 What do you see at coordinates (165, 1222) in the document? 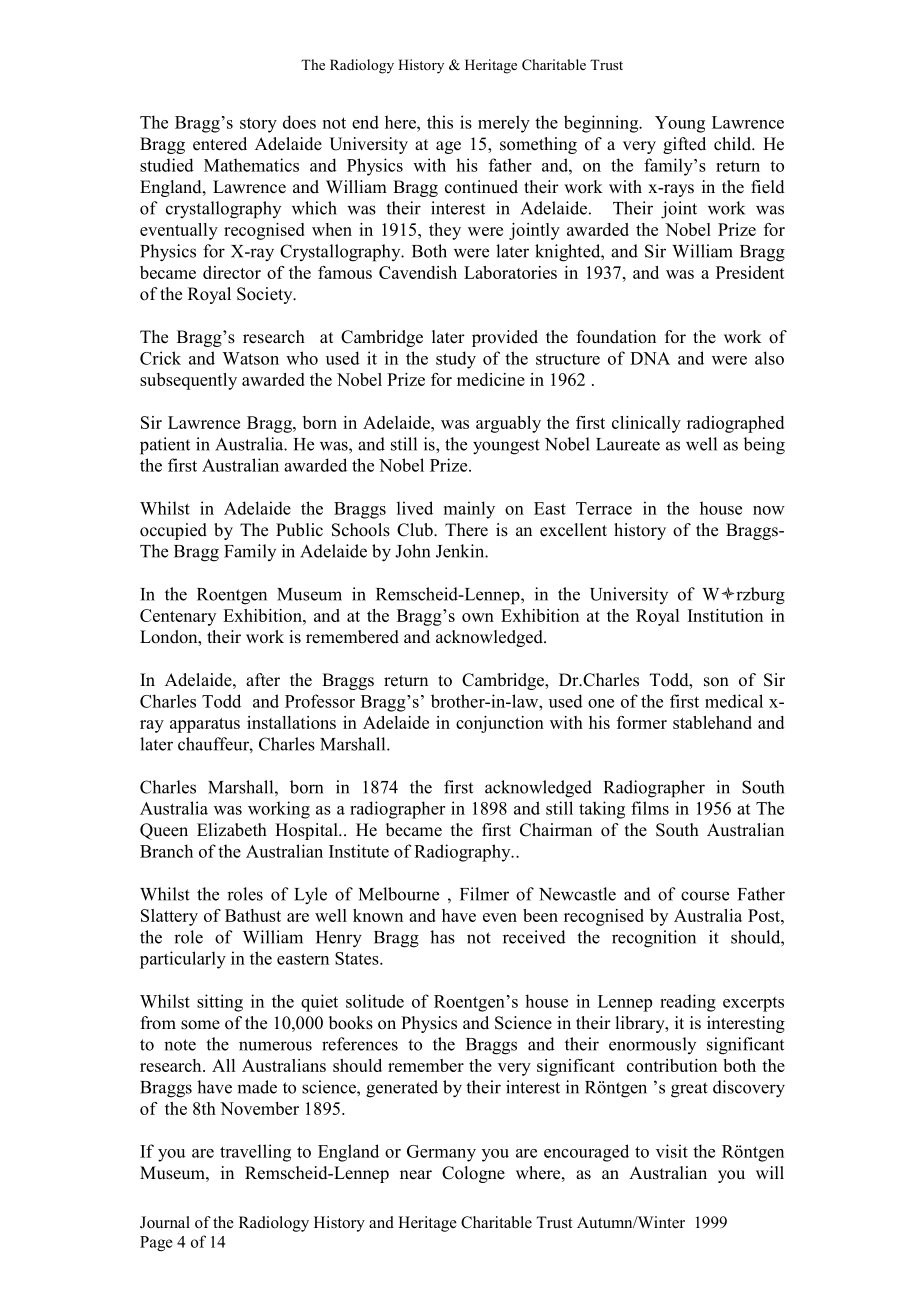
I see `Journal` at bounding box center [165, 1222].
